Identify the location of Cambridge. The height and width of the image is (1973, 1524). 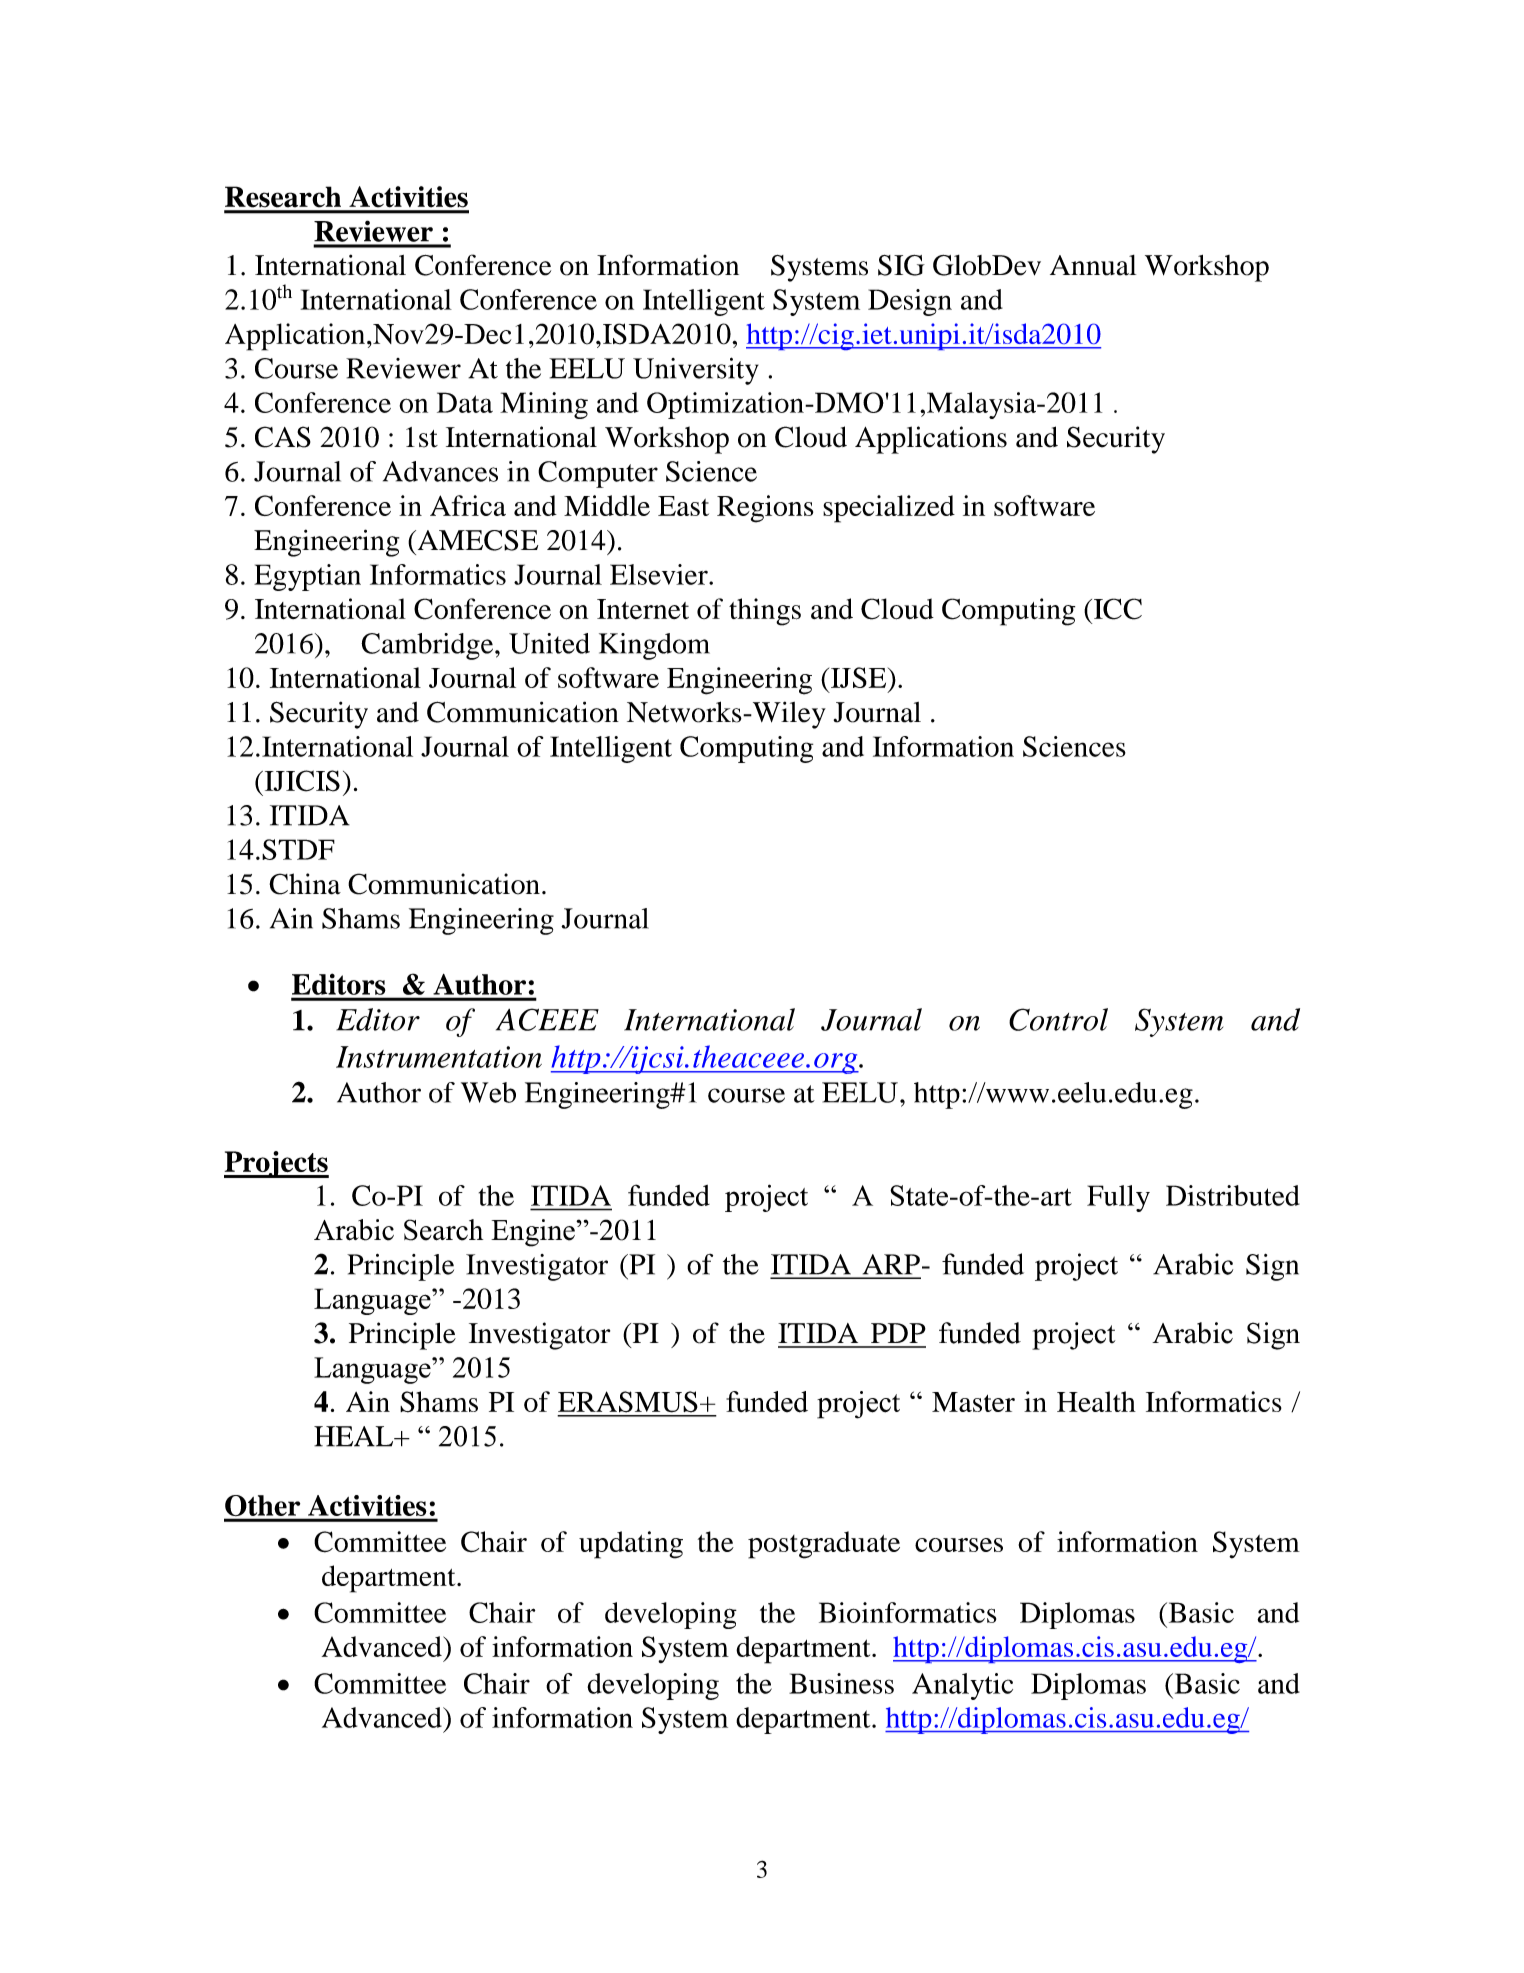
(428, 646).
